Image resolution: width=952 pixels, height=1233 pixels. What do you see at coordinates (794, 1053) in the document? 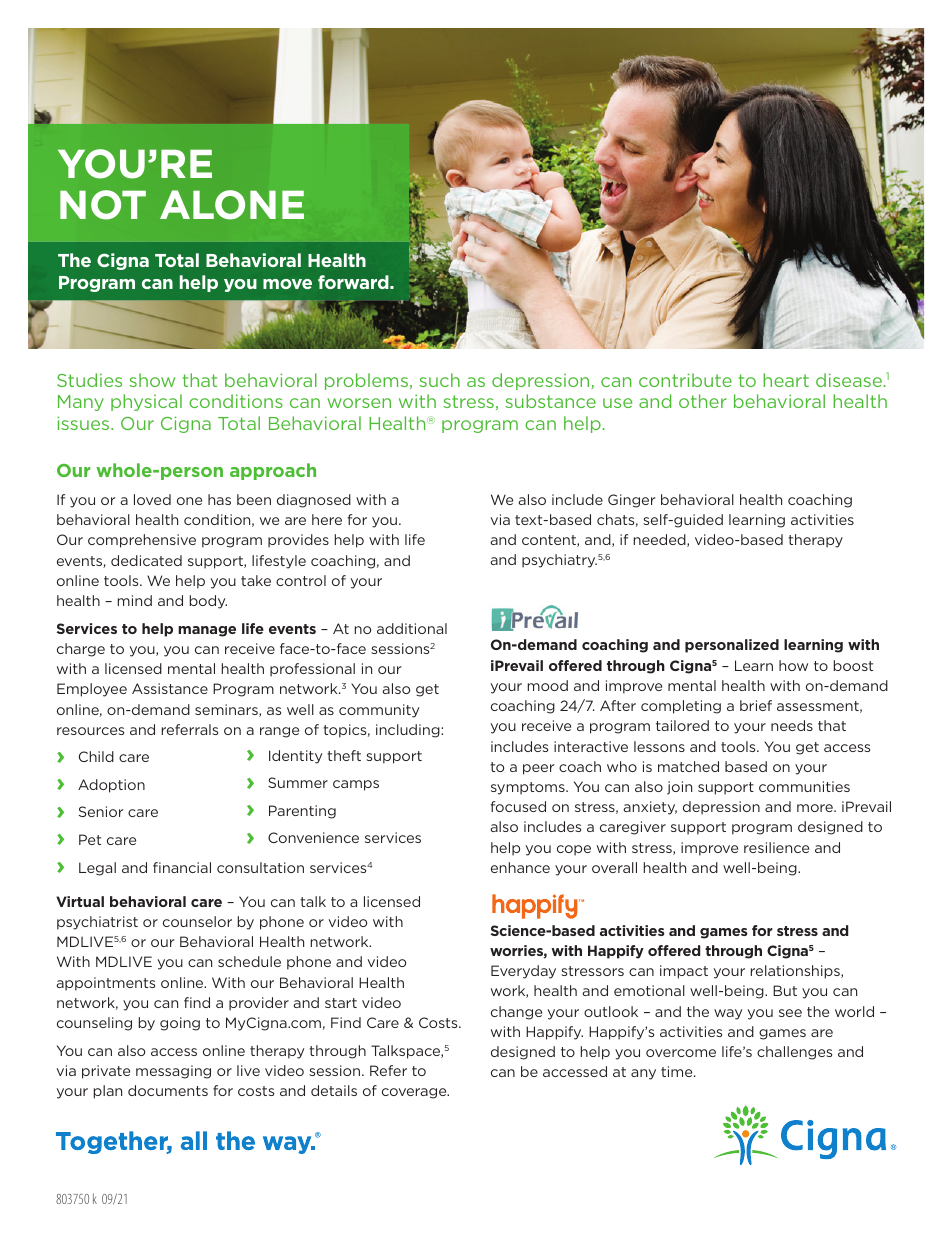
I see `challenges` at bounding box center [794, 1053].
